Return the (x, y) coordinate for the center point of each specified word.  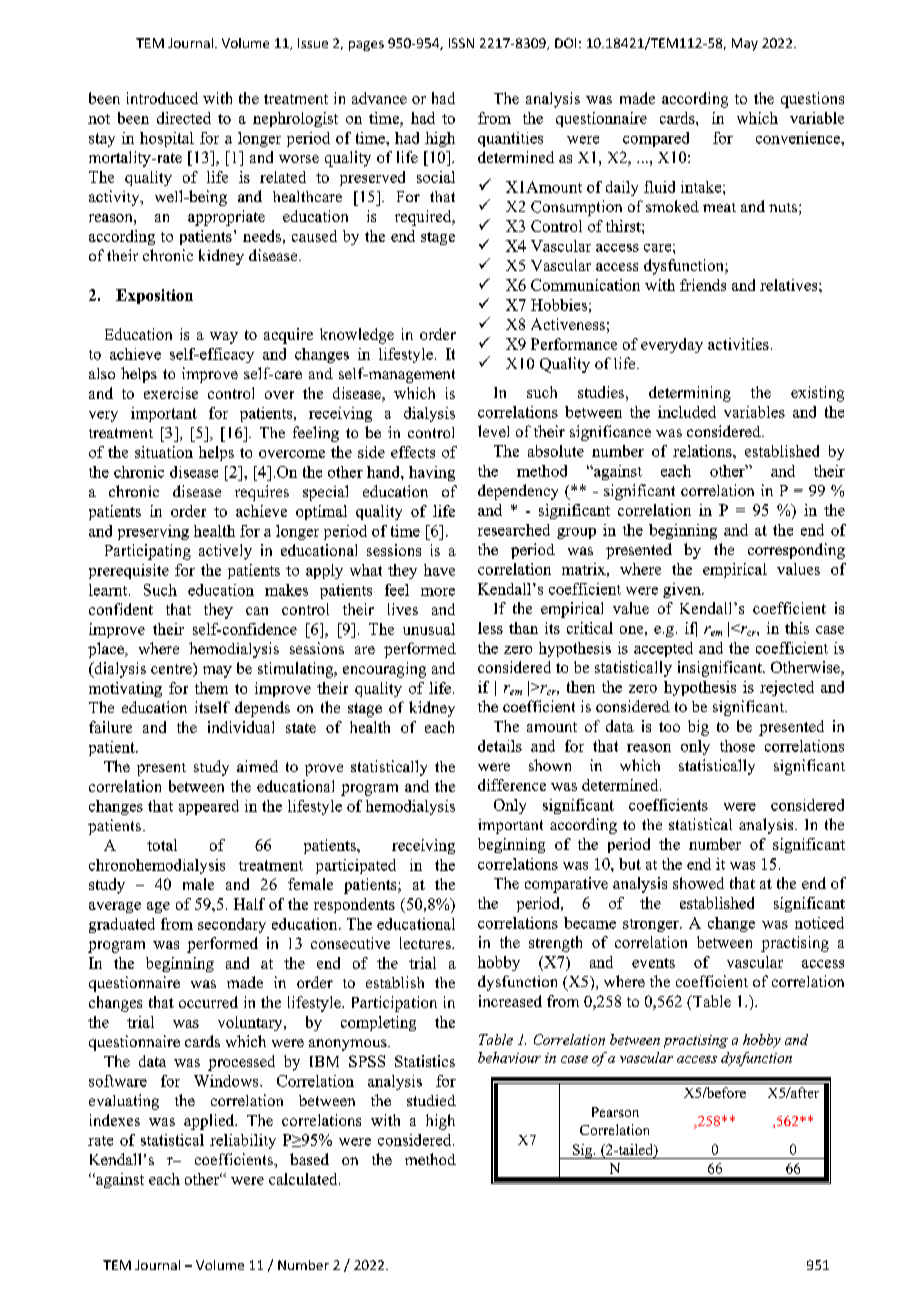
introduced (162, 98)
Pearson (615, 1112)
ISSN (461, 43)
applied (210, 1122)
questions (812, 100)
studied (431, 1100)
